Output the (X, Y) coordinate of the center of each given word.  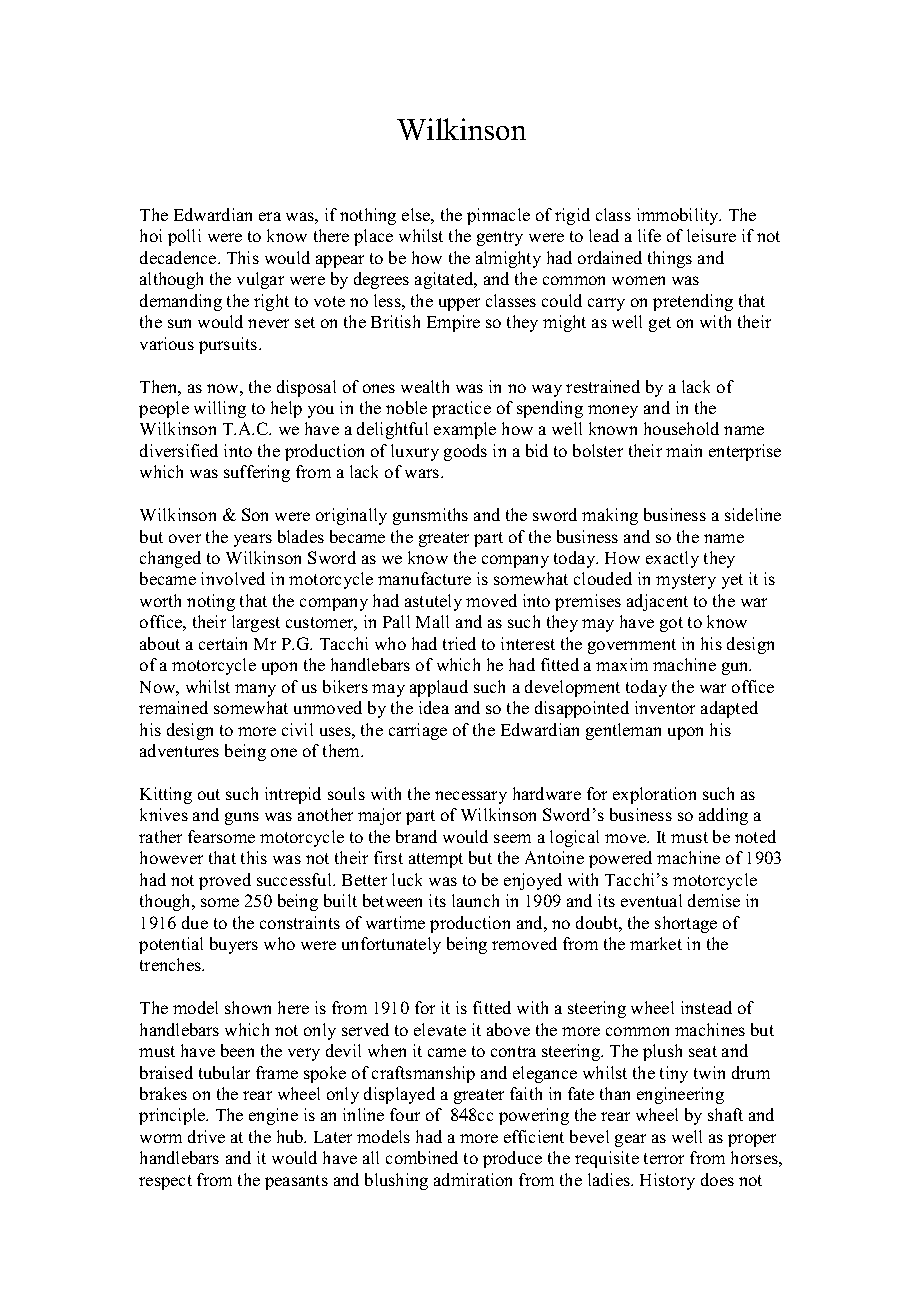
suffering (257, 473)
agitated (445, 280)
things (670, 259)
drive (206, 1136)
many (255, 690)
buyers (234, 945)
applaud (439, 688)
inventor (665, 707)
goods (465, 452)
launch (475, 900)
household (681, 428)
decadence (179, 257)
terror (664, 1158)
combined (422, 1157)
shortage (686, 924)
